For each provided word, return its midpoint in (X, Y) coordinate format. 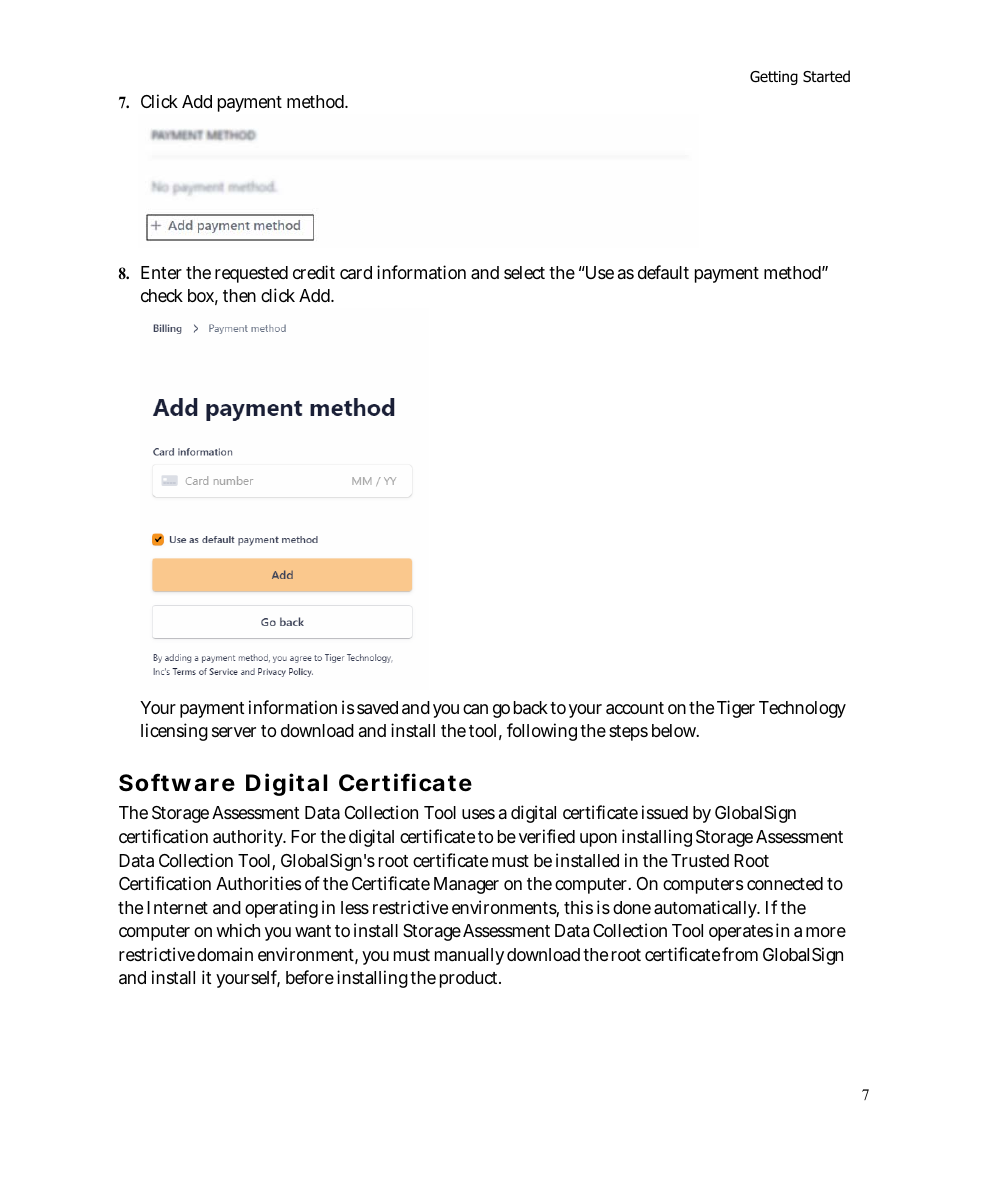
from (740, 954)
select (524, 272)
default (663, 272)
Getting (774, 78)
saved (377, 708)
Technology (802, 709)
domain (225, 954)
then (239, 295)
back (531, 707)
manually (469, 956)
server (234, 732)
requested (251, 274)
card (356, 272)
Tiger (736, 709)
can (475, 709)
